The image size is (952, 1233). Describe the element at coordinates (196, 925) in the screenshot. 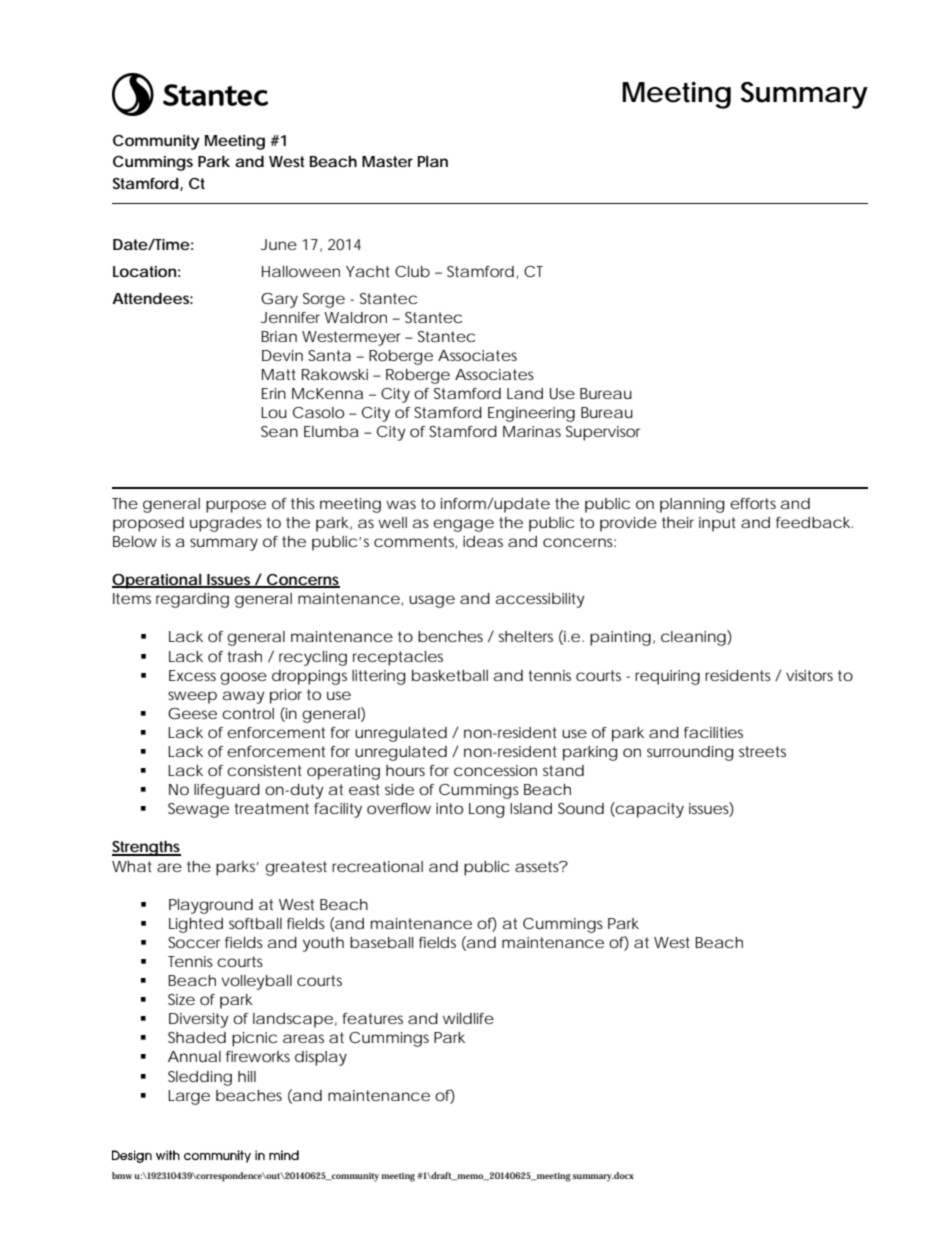

I see `Lighted` at that location.
